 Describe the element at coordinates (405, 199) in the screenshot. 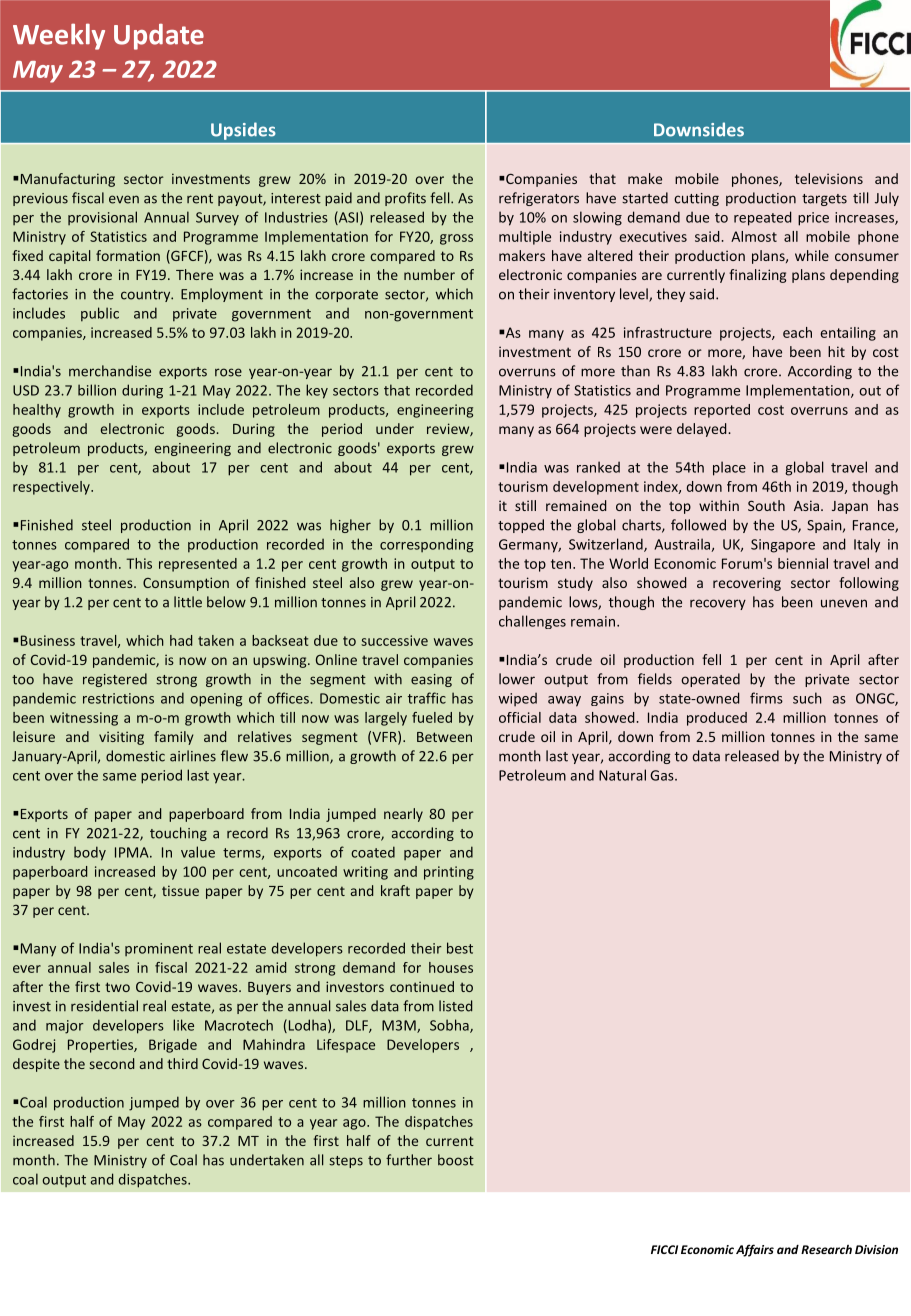

I see `profits` at that location.
